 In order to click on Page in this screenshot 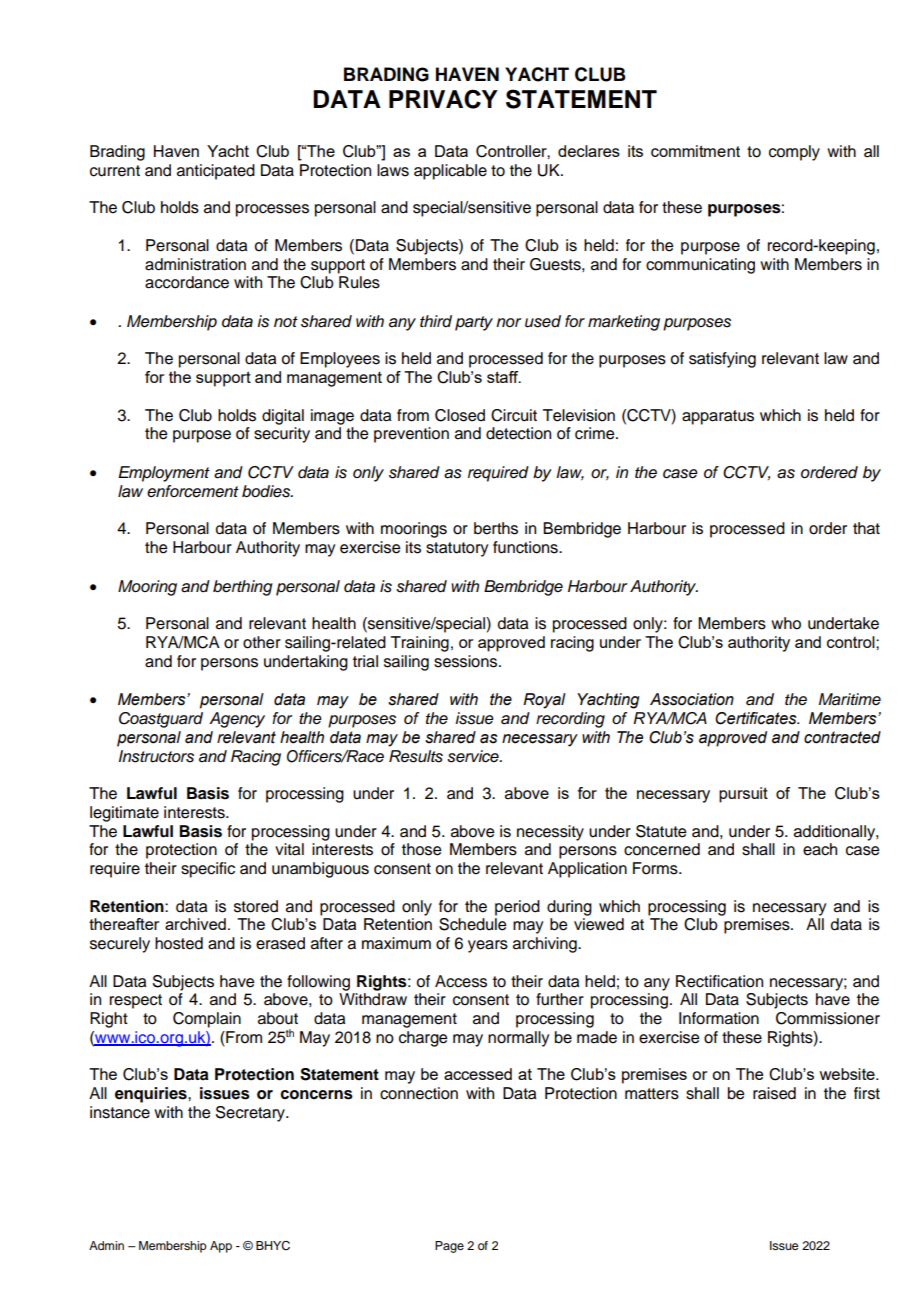, I will do `click(449, 1247)`.
